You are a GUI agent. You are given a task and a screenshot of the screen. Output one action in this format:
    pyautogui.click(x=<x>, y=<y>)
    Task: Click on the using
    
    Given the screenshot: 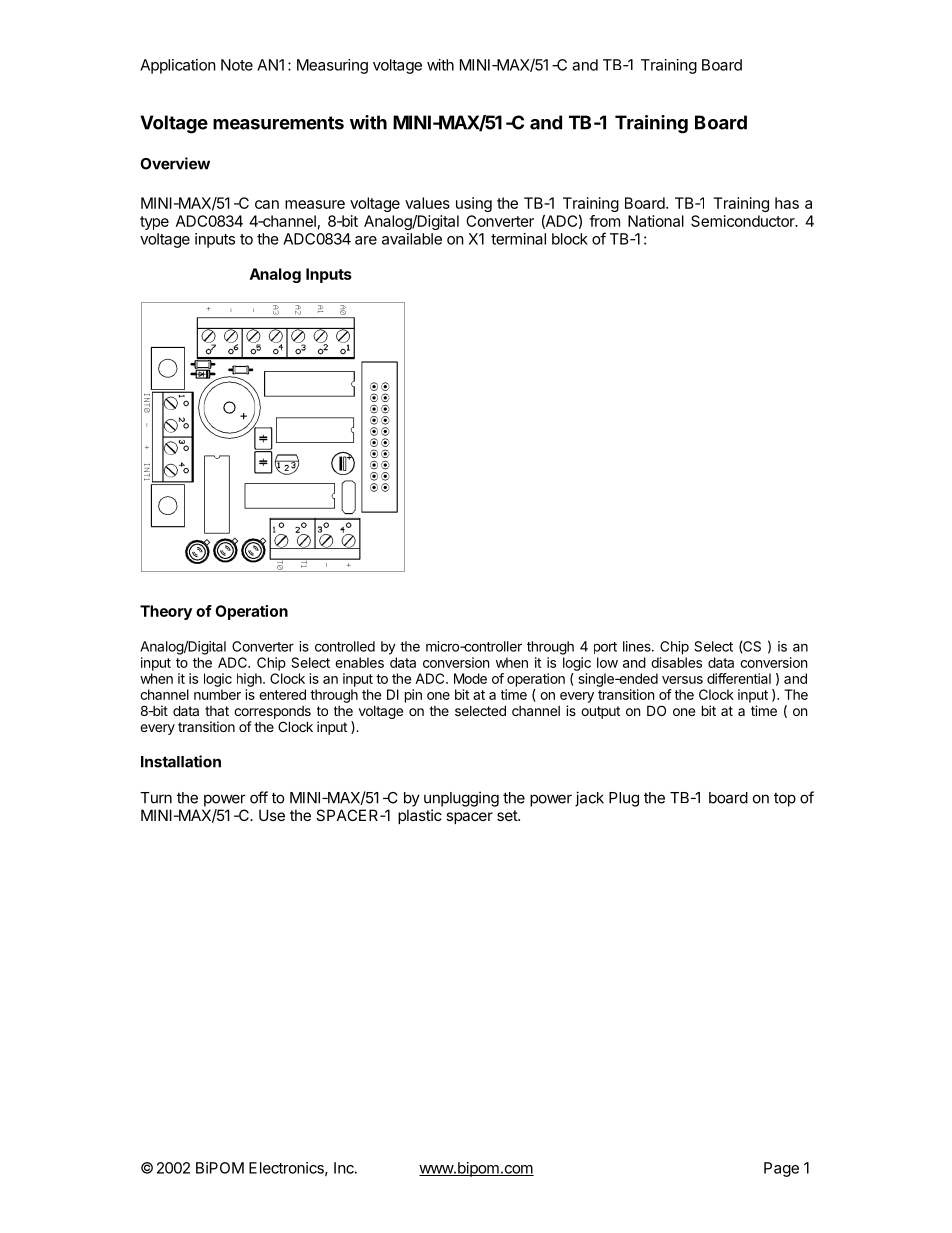 What is the action you would take?
    pyautogui.click(x=474, y=204)
